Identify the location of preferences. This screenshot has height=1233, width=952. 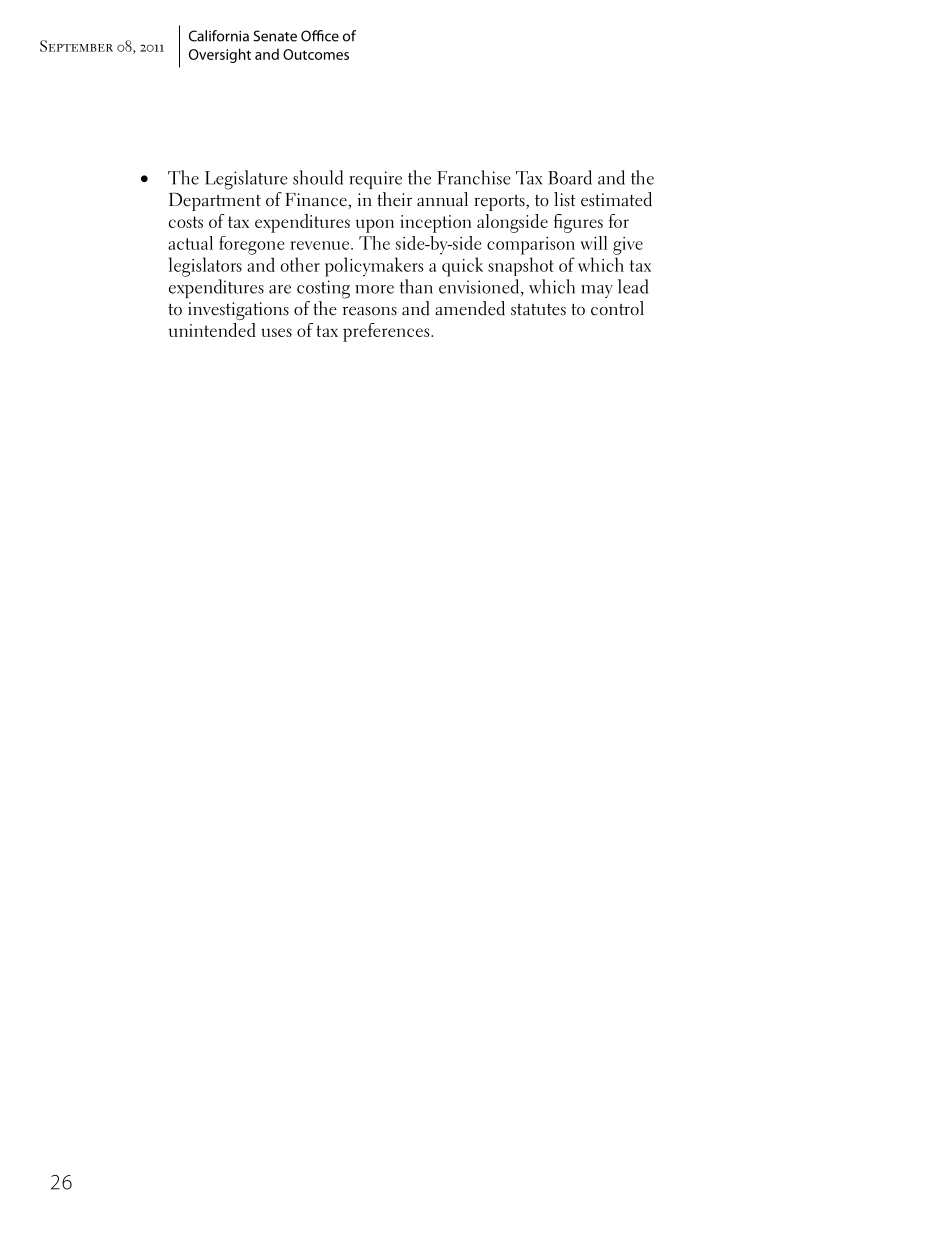
(387, 332).
